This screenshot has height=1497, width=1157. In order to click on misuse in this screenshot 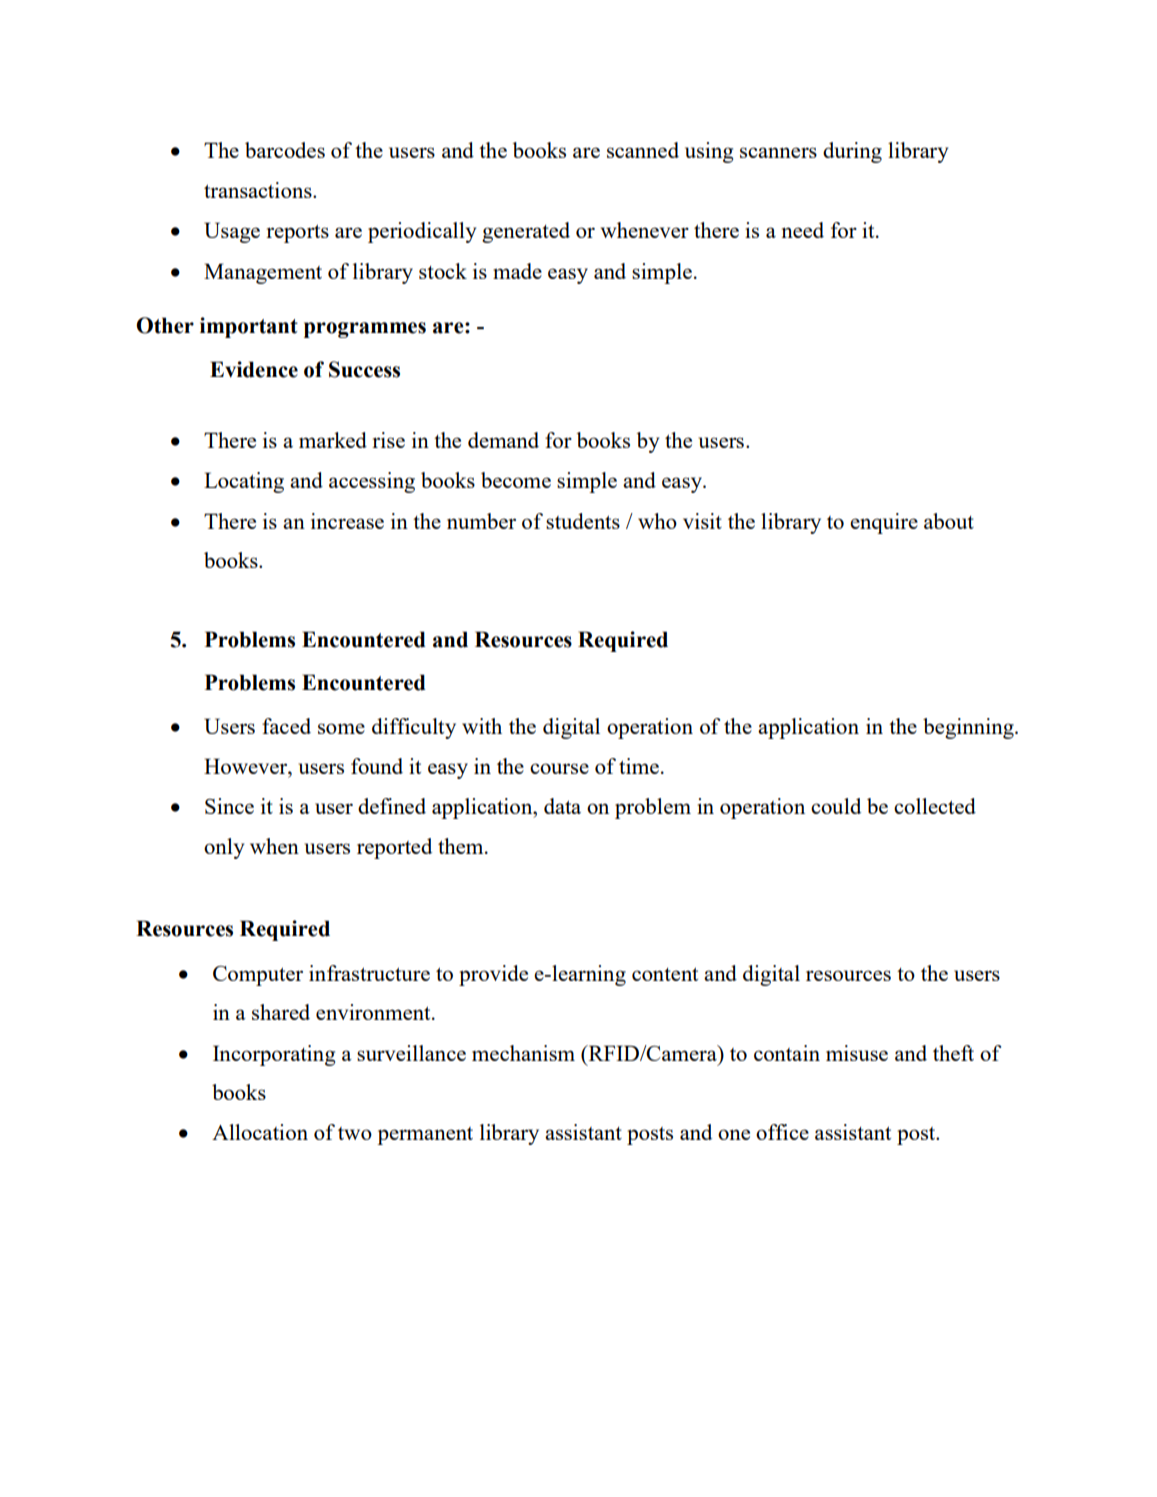, I will do `click(857, 1053)`.
